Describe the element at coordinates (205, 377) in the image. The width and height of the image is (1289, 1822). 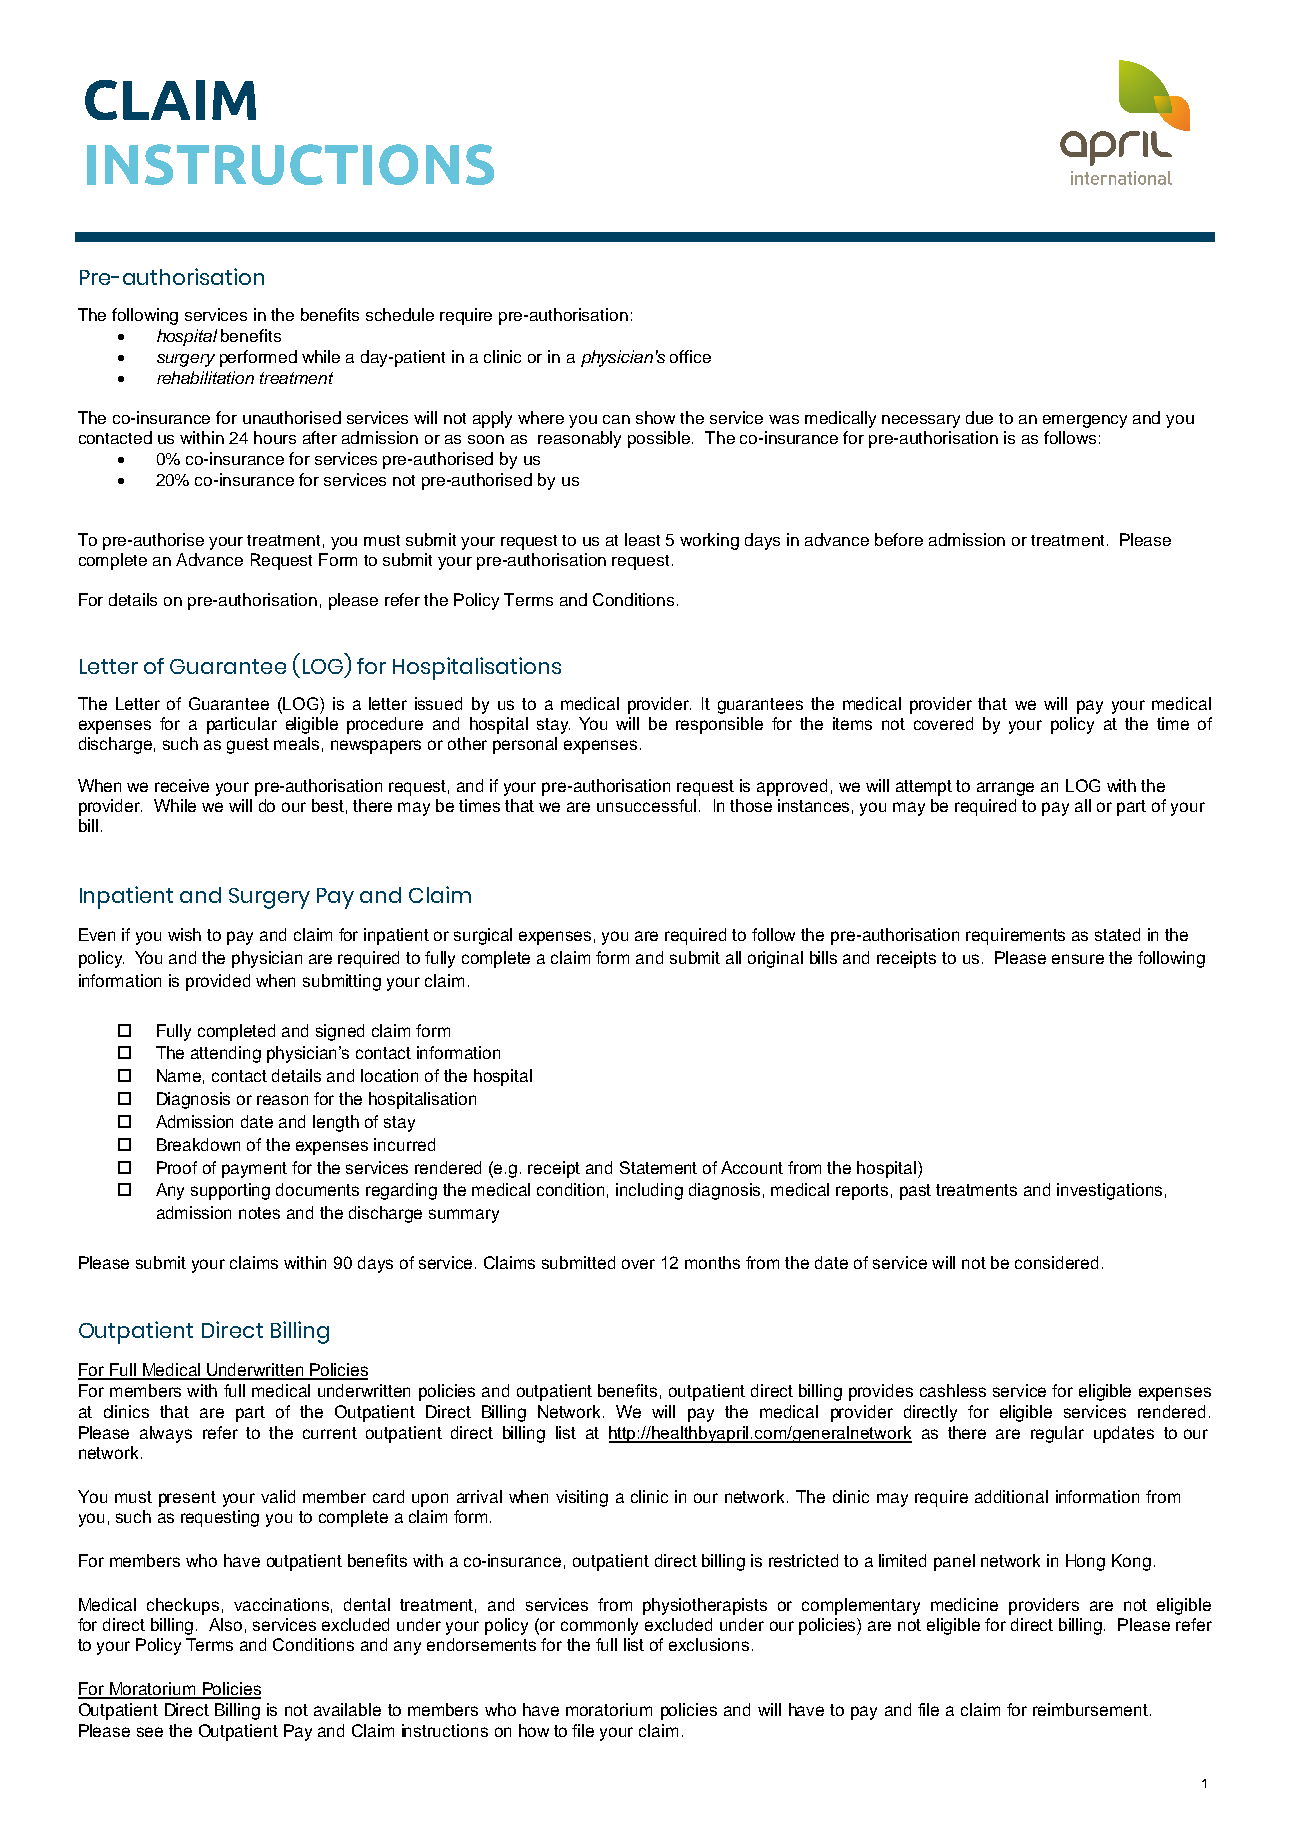
I see `rehabilitation` at that location.
